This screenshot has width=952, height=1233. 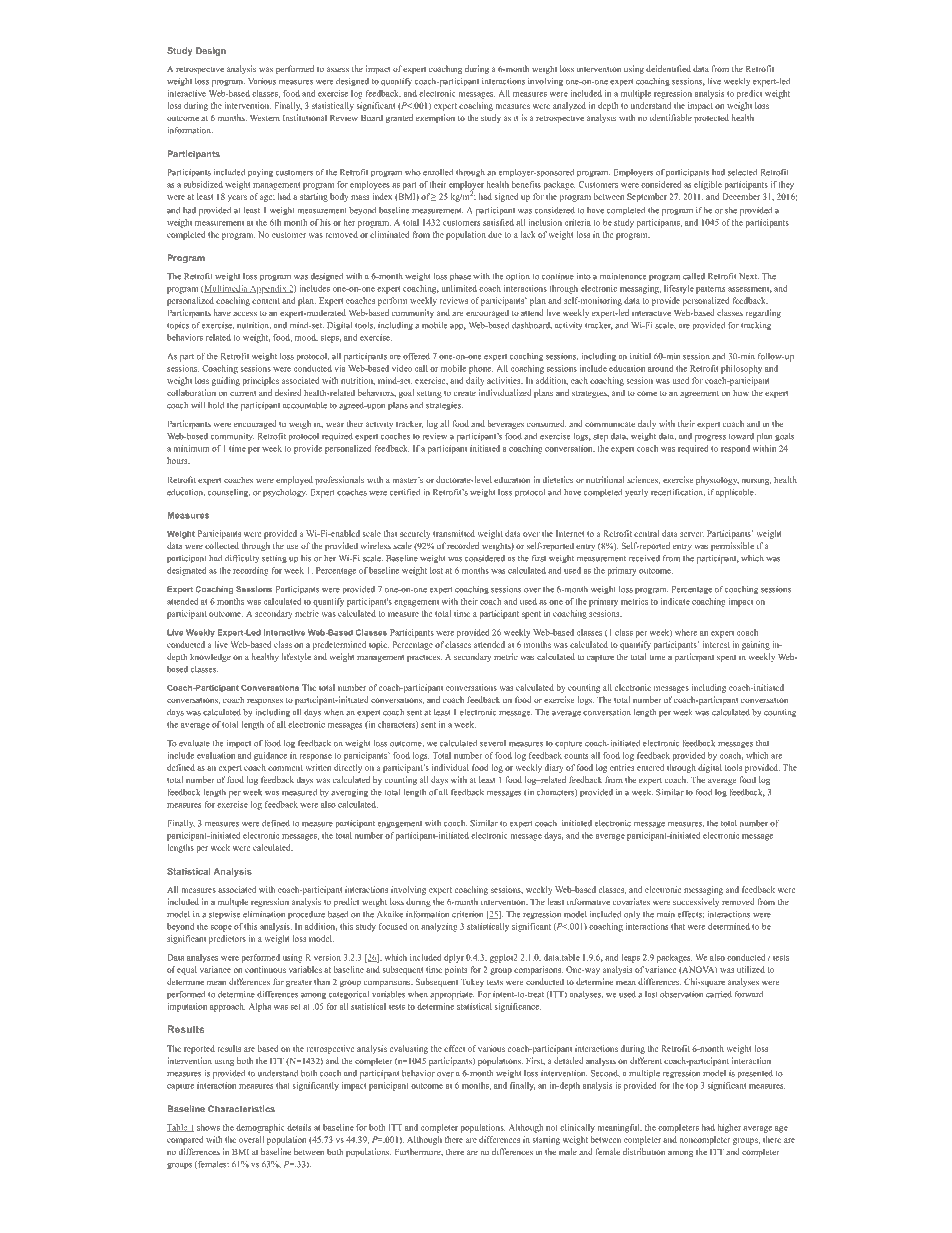 What do you see at coordinates (265, 118) in the screenshot?
I see `Western` at bounding box center [265, 118].
